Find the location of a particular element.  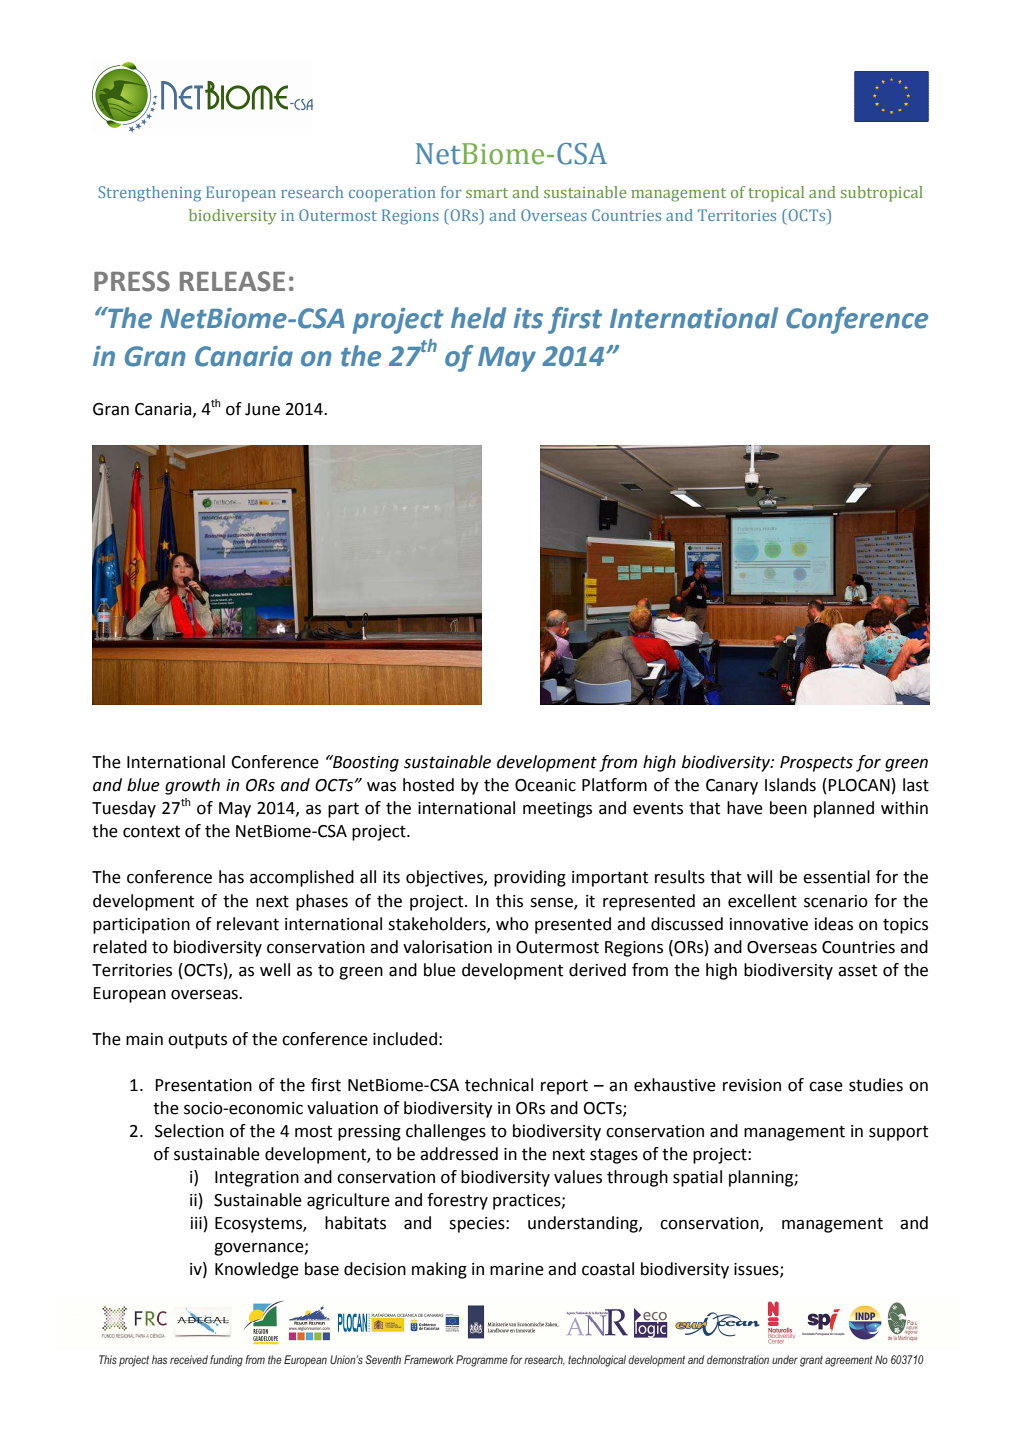

smart is located at coordinates (487, 193).
